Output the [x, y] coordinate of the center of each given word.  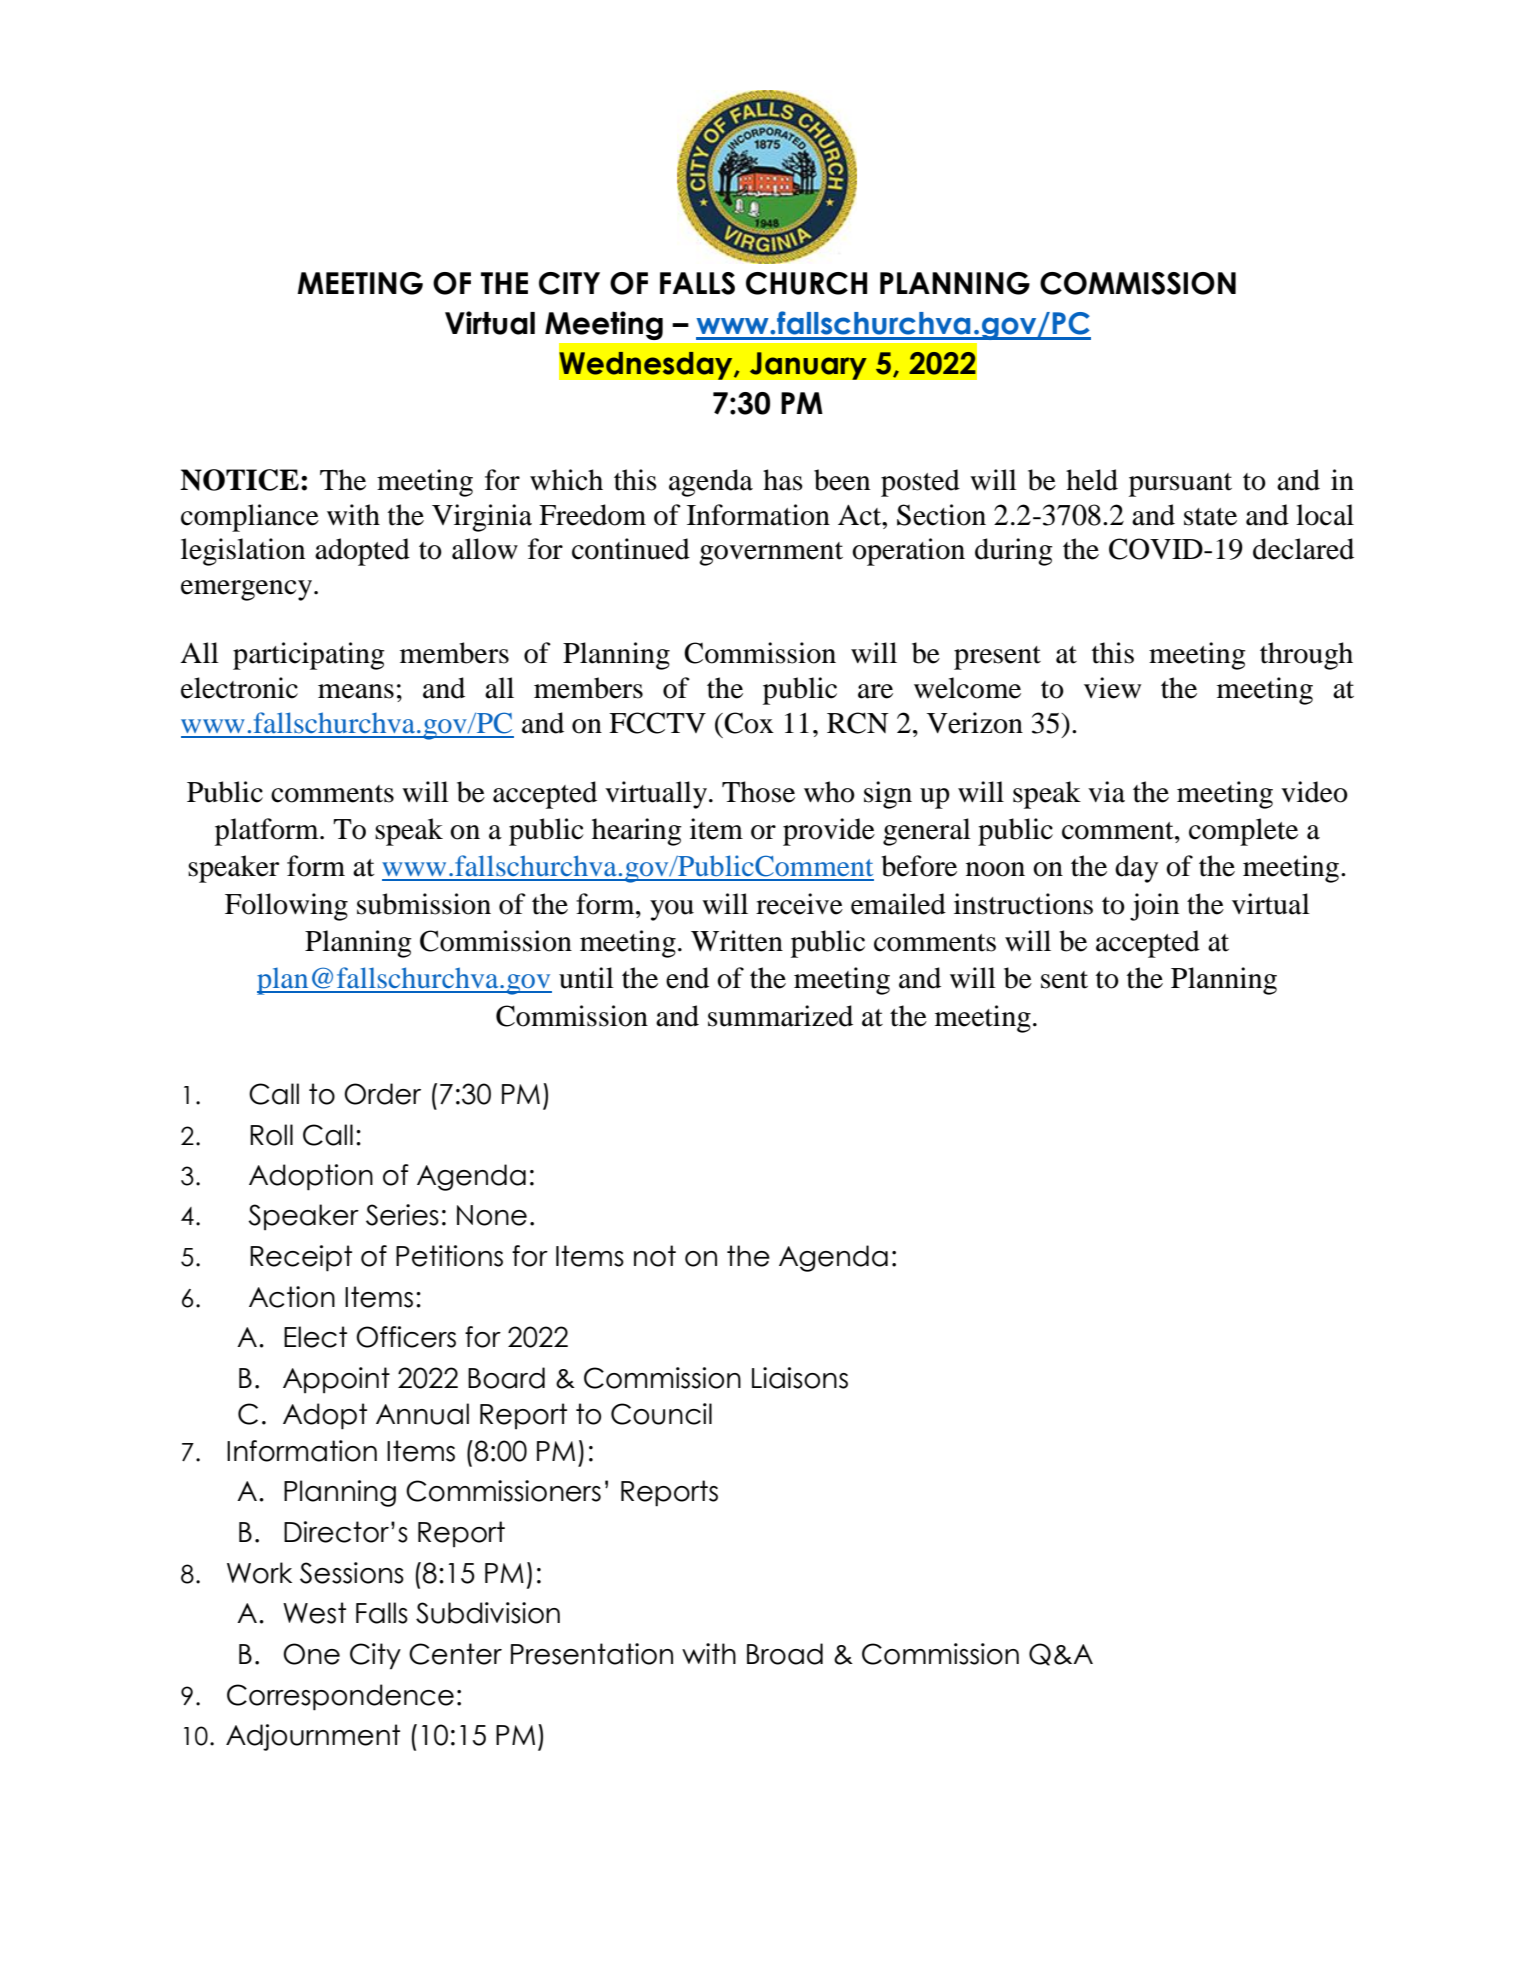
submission [424, 904]
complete [1243, 832]
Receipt [301, 1258]
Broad [785, 1654]
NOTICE [239, 480]
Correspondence [340, 1697]
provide [829, 832]
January [808, 366]
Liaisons [800, 1378]
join [1154, 907]
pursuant [1180, 485]
